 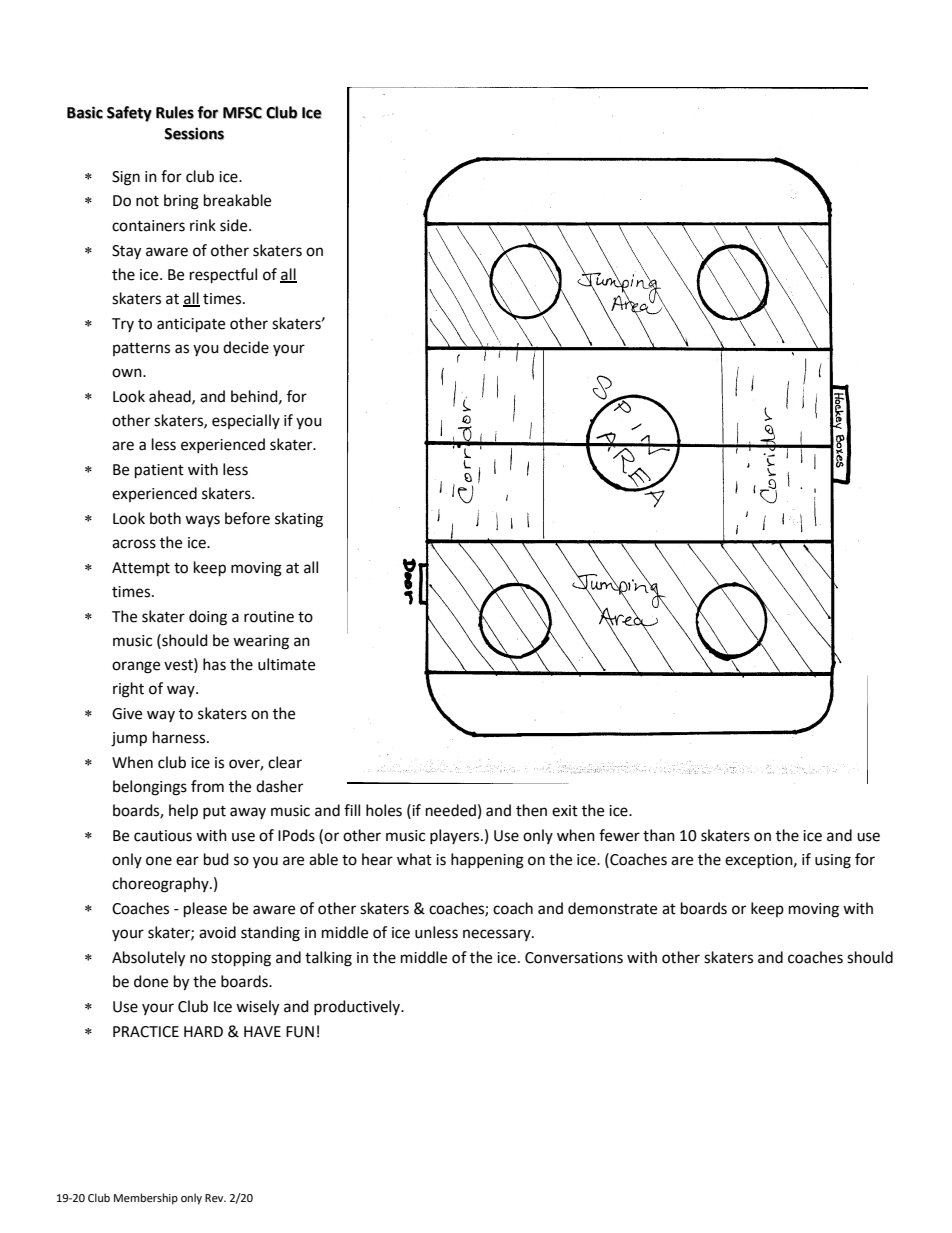 I want to click on Rev, so click(x=215, y=1198).
